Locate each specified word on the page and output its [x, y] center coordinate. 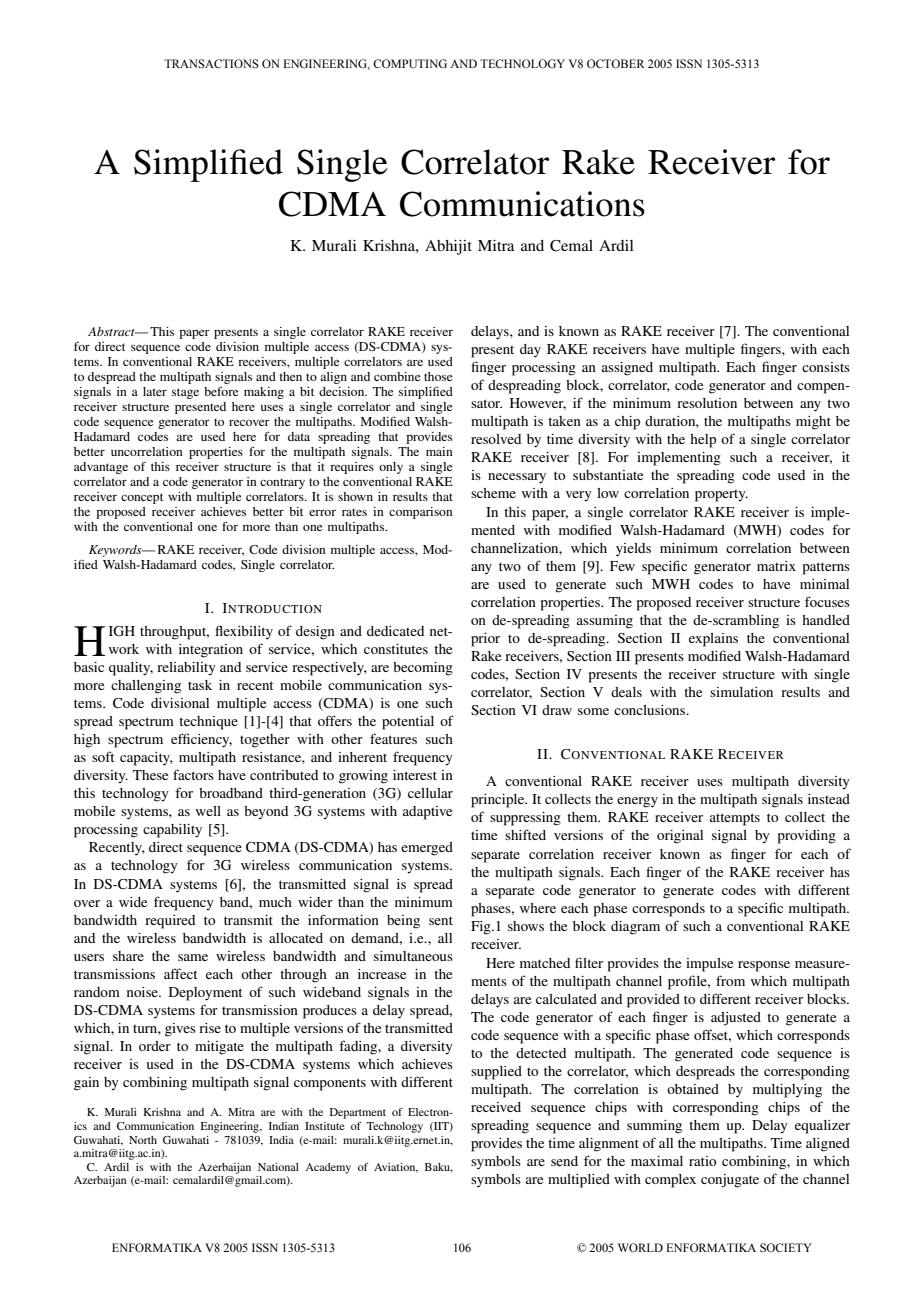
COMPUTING [410, 63]
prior [485, 640]
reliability [186, 668]
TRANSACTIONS [211, 63]
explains [713, 640]
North [143, 1140]
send [564, 1161]
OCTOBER [616, 63]
